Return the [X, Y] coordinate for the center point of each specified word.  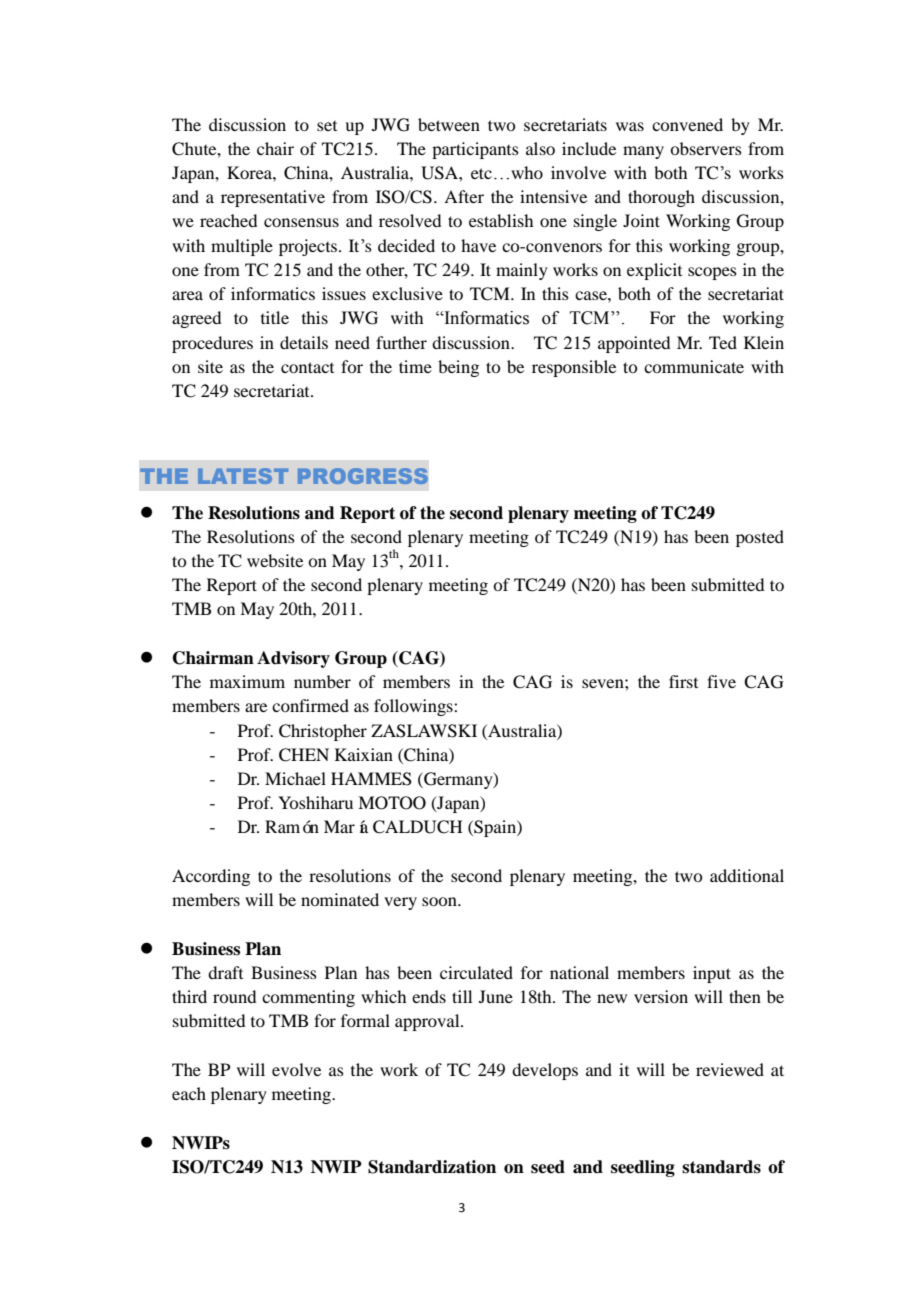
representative [273, 198]
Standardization [432, 1167]
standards [721, 1167]
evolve [296, 1069]
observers [706, 148]
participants [475, 150]
